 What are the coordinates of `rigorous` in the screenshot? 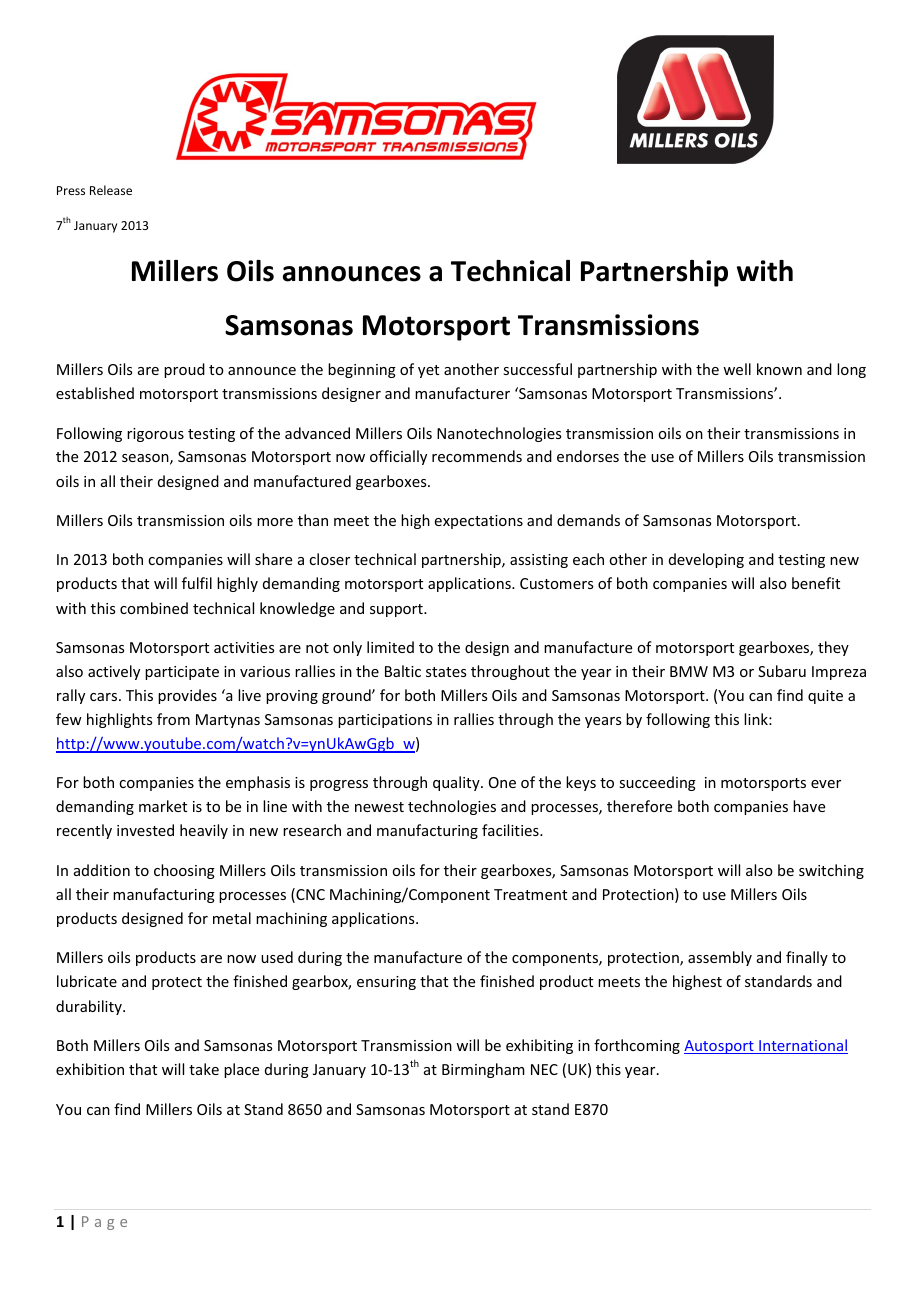 It's located at (155, 435).
